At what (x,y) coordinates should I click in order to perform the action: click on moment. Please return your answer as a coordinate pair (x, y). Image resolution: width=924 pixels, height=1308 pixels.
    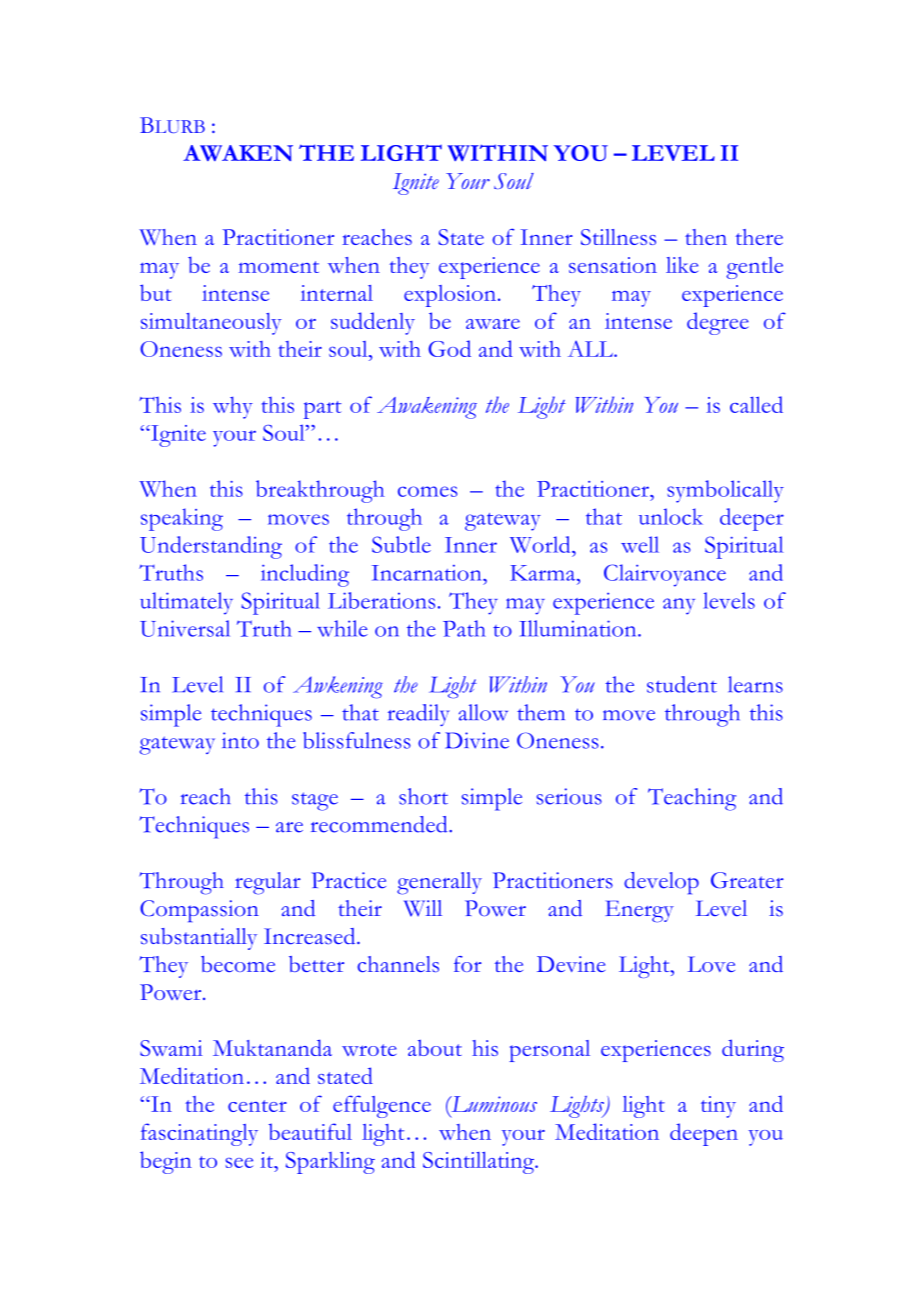
    Looking at the image, I should click on (279, 267).
